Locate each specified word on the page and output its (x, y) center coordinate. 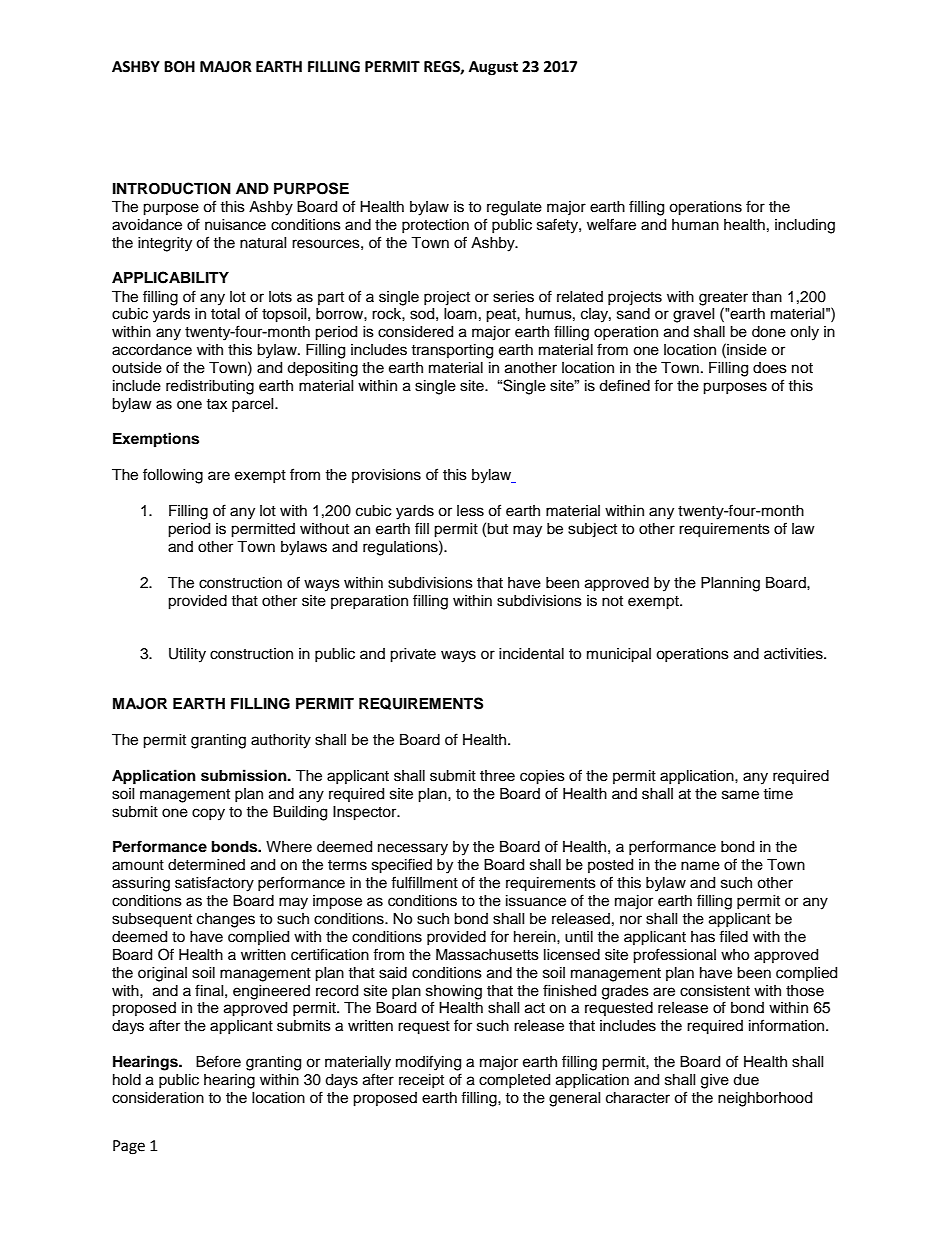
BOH (179, 67)
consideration (158, 1098)
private (413, 655)
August (493, 68)
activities (794, 654)
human (695, 225)
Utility (187, 655)
